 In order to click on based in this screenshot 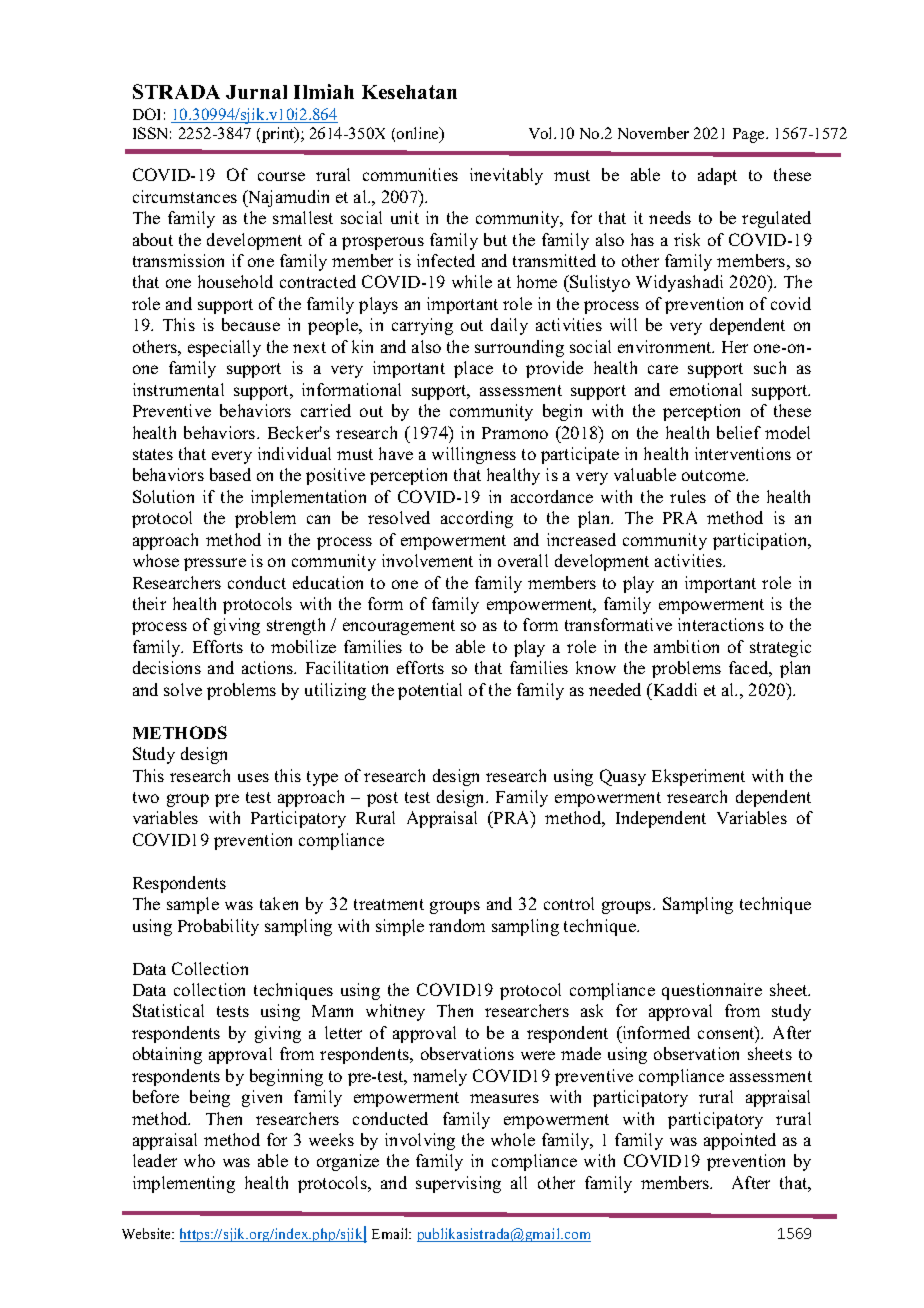, I will do `click(230, 474)`.
